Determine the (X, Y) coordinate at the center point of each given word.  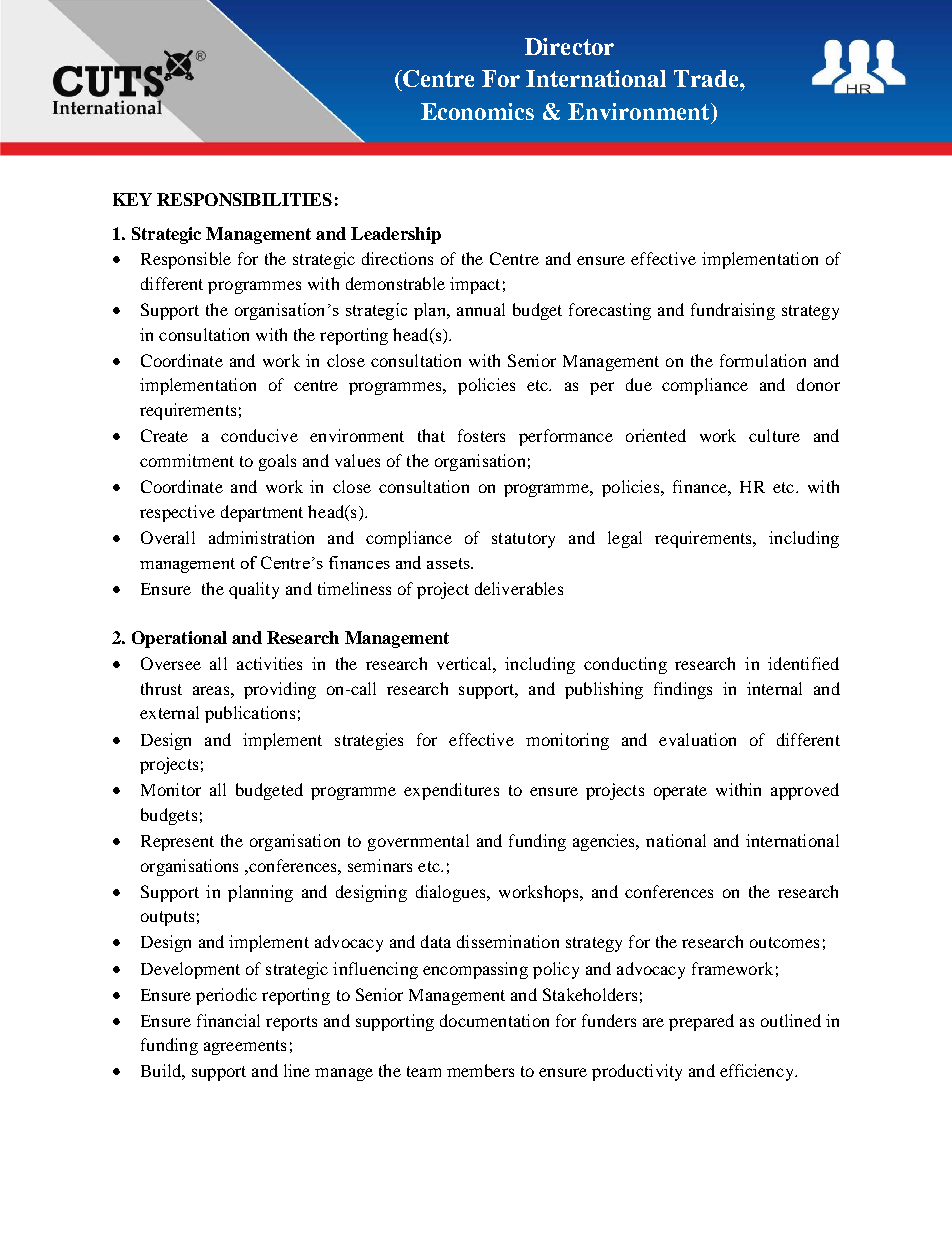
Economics (477, 111)
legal (625, 539)
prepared (701, 1022)
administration (261, 537)
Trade (707, 78)
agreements (245, 1047)
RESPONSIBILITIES (244, 199)
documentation (494, 1020)
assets (449, 563)
